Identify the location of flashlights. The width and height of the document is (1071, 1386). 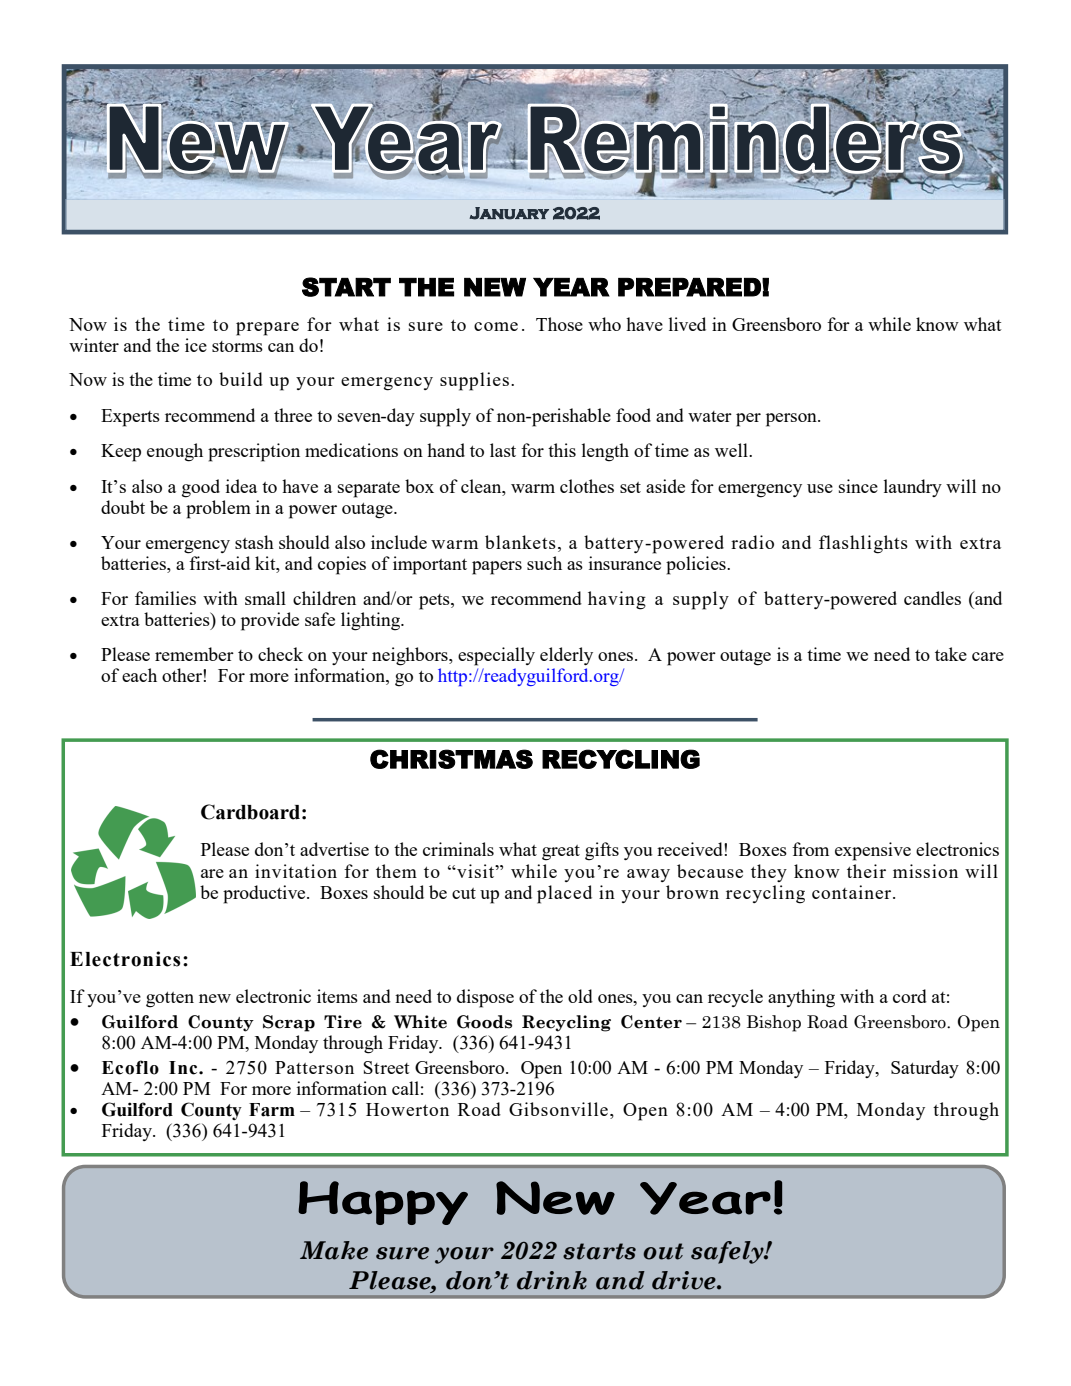
(863, 544).
